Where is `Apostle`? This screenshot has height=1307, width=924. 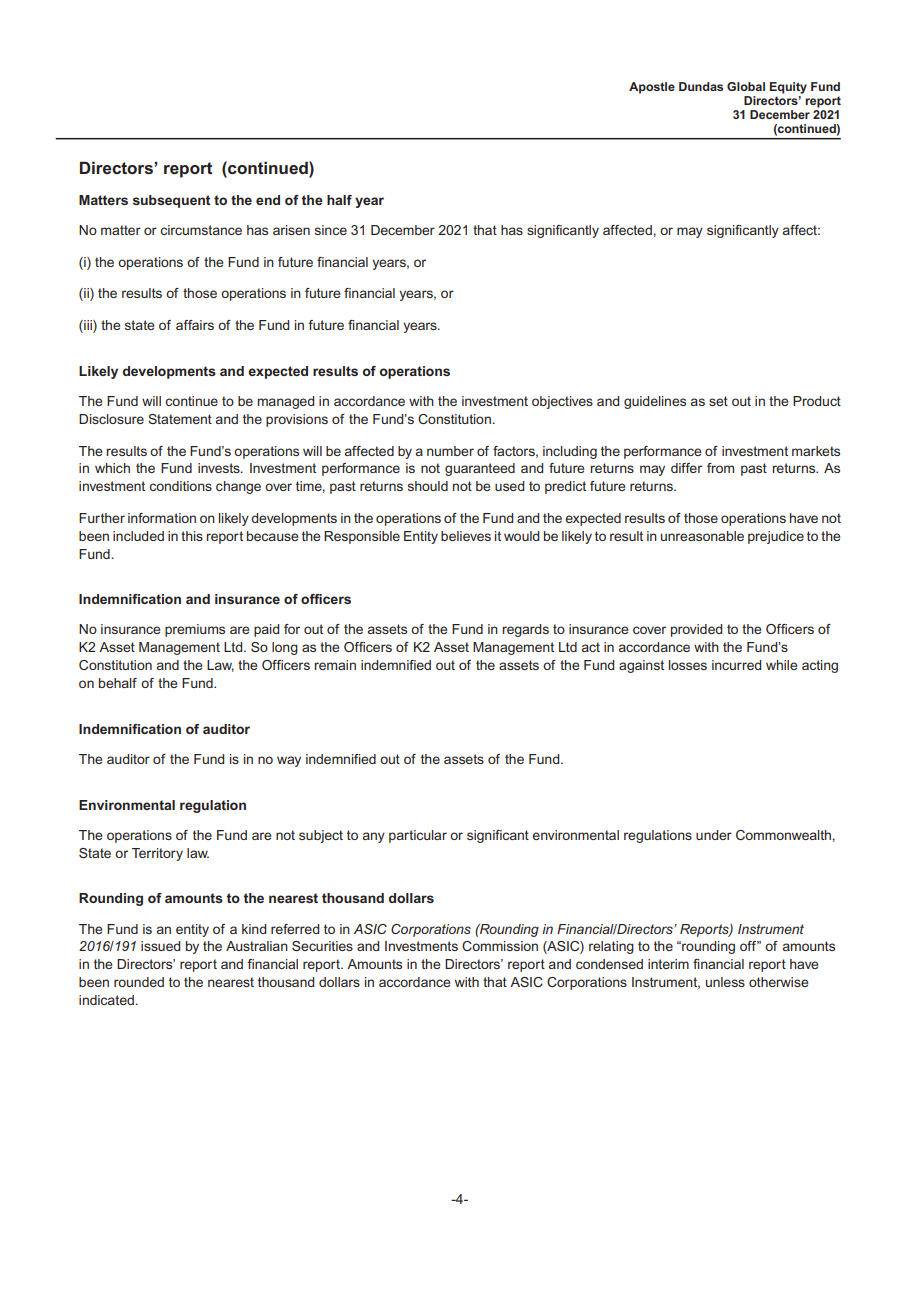 Apostle is located at coordinates (652, 88).
